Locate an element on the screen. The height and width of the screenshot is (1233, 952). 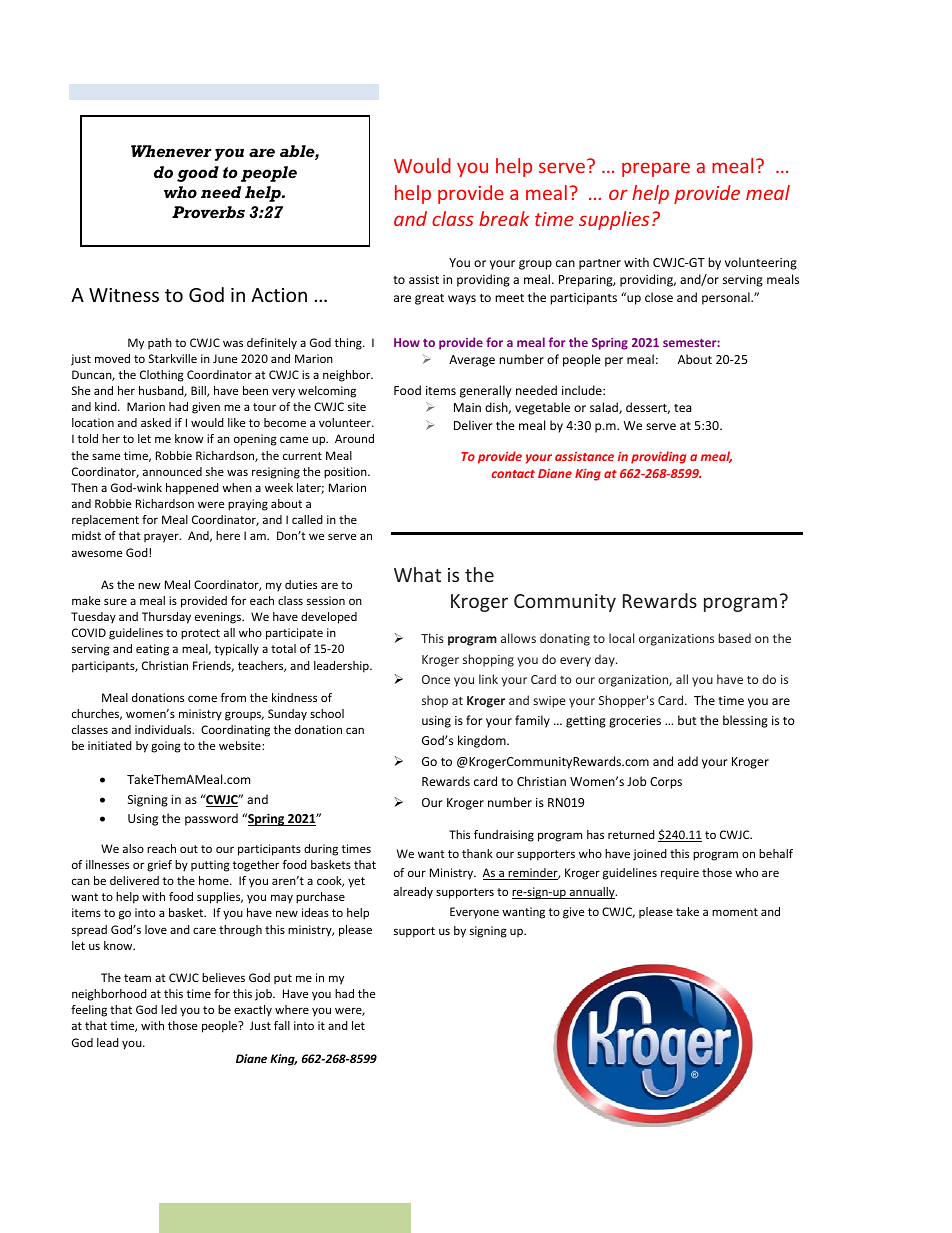
prepare is located at coordinates (656, 169).
